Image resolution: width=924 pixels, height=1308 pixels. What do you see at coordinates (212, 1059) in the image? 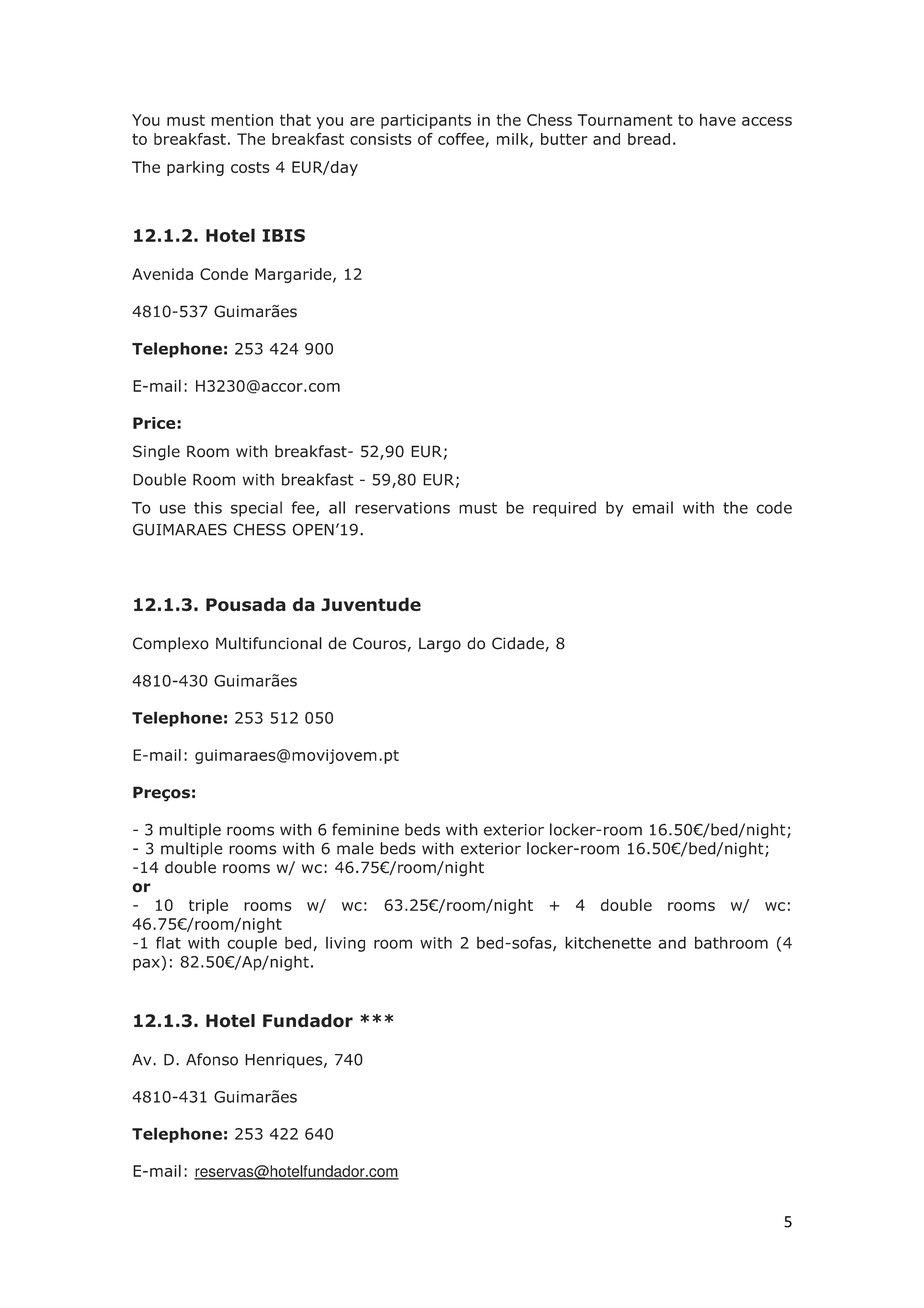
I see `Afonso` at bounding box center [212, 1059].
